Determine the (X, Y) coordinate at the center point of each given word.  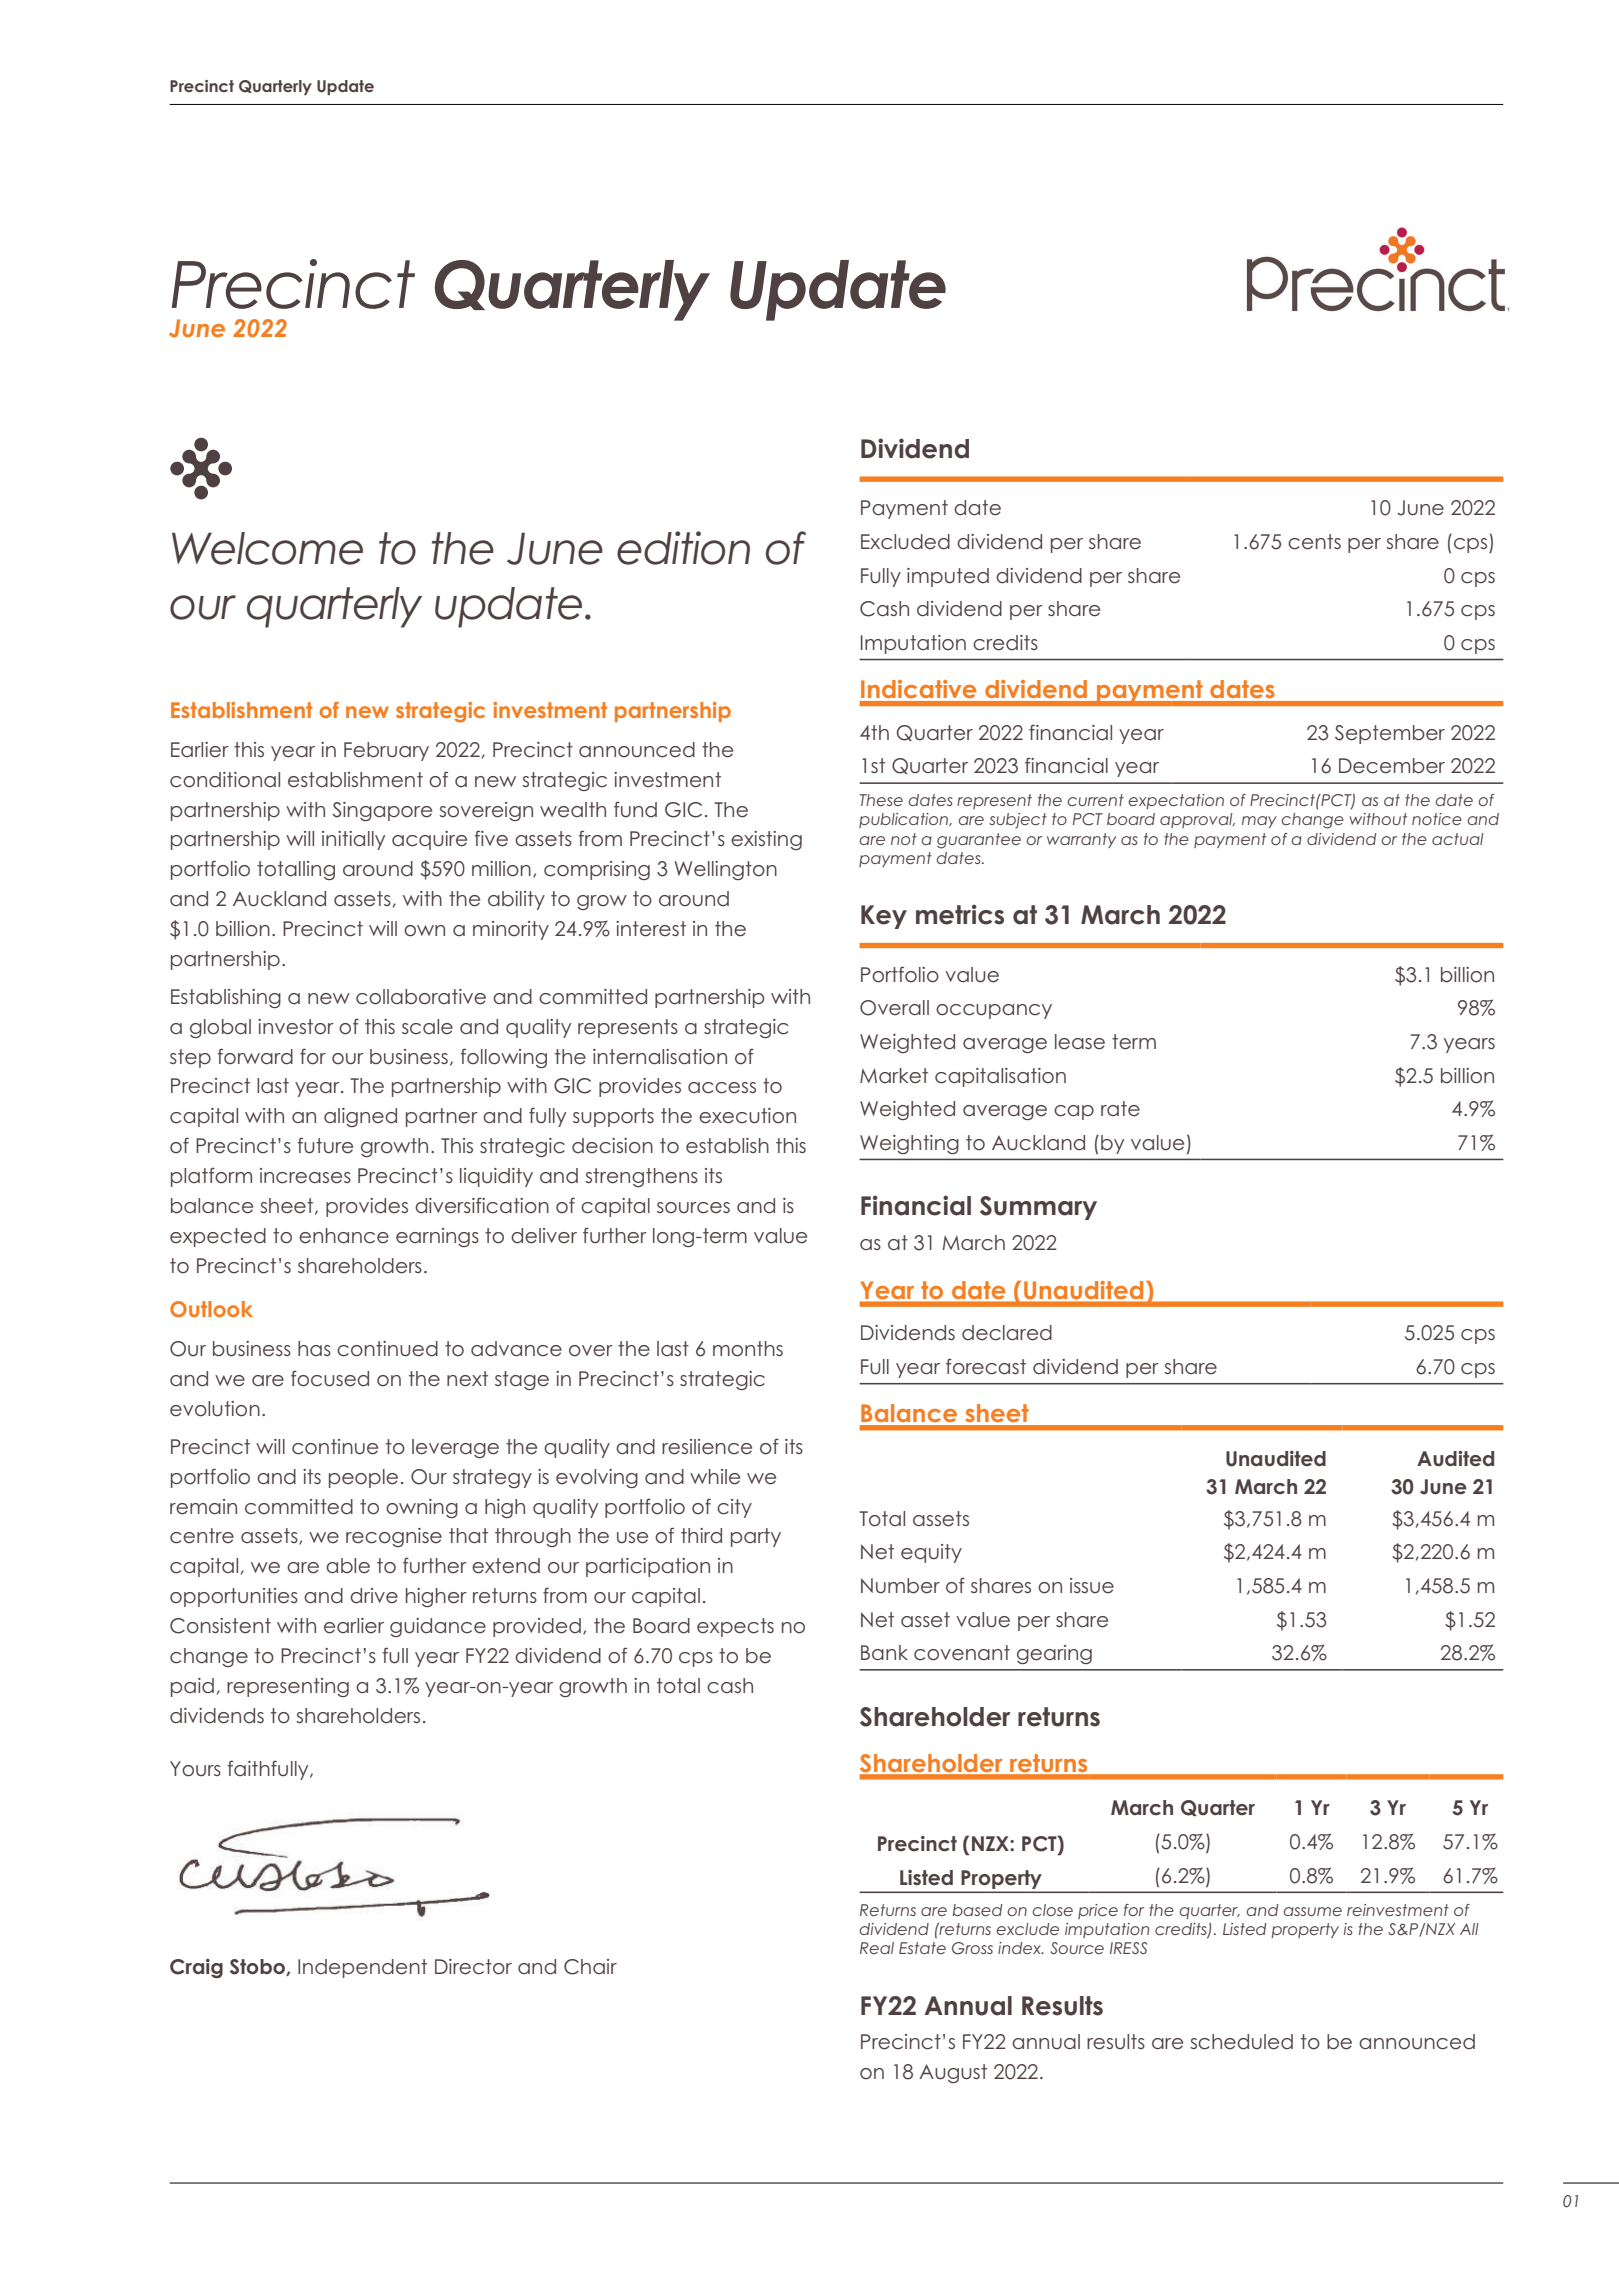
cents (1314, 542)
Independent (362, 1968)
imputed (948, 577)
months (748, 1349)
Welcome (267, 548)
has (314, 1348)
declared (1007, 1333)
